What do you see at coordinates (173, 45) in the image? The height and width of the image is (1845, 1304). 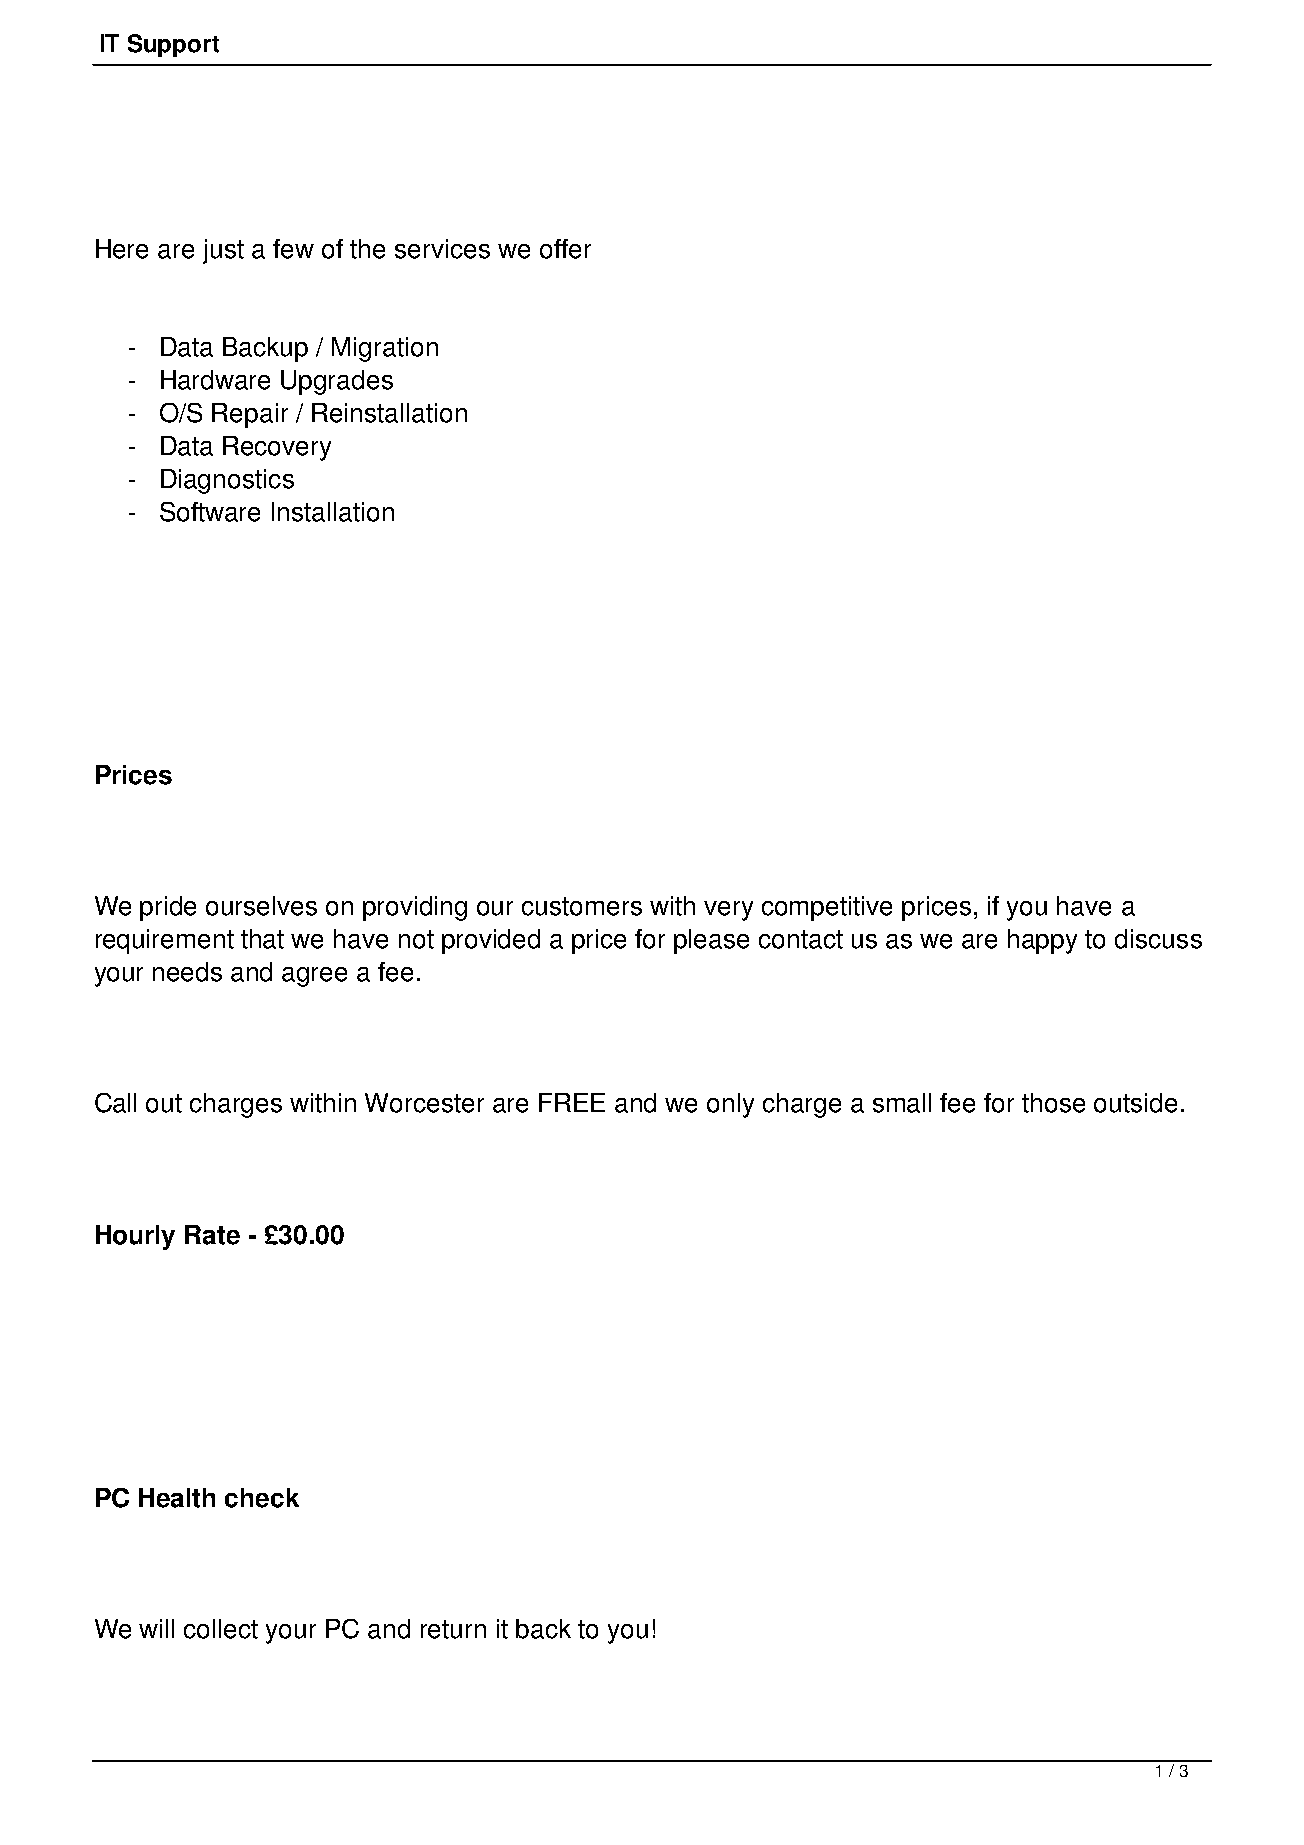 I see `Support` at bounding box center [173, 45].
